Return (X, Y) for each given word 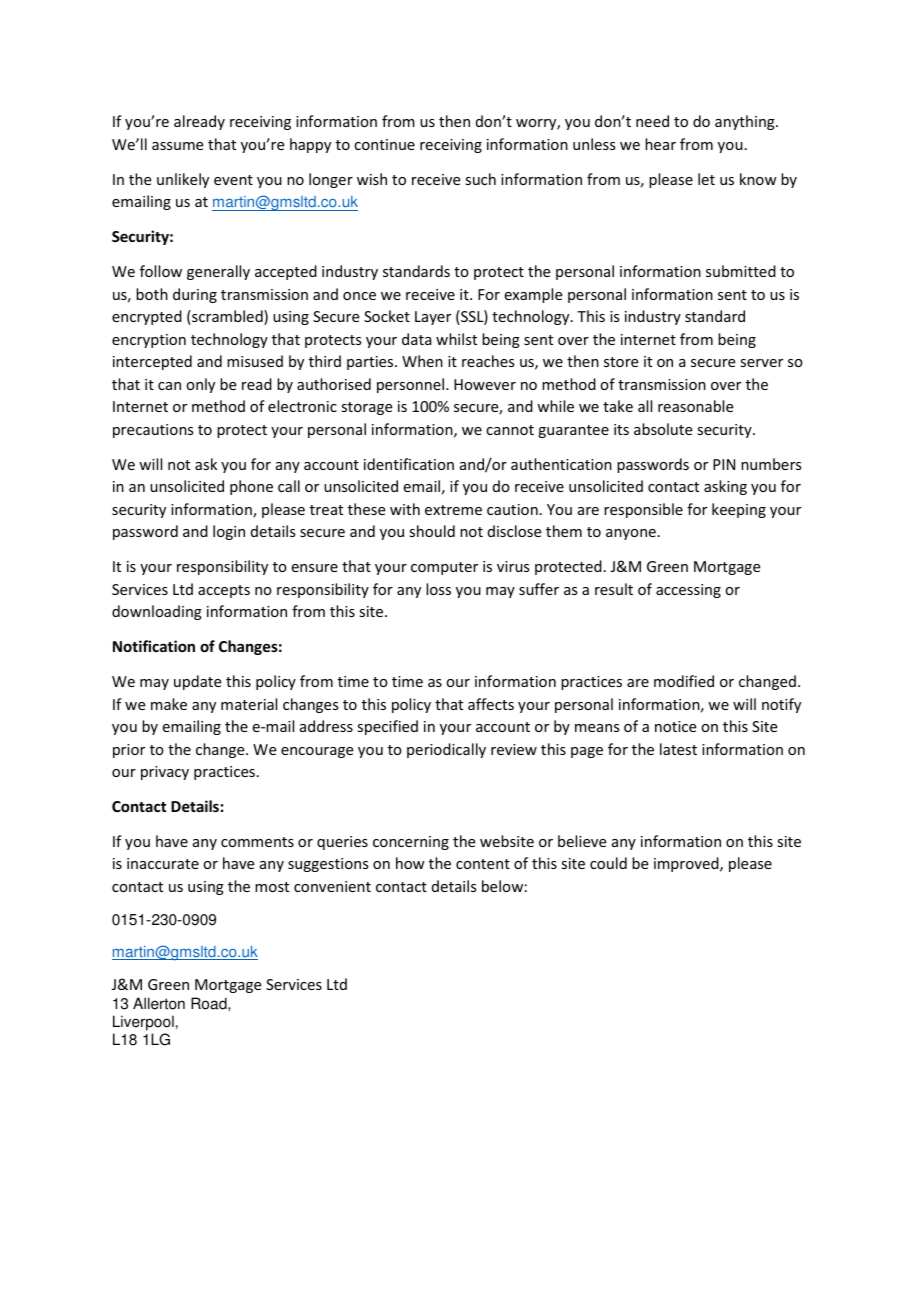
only (200, 385)
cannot (510, 430)
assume (177, 146)
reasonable (695, 406)
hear (660, 144)
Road (210, 1003)
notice (675, 726)
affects (491, 704)
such (480, 179)
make (169, 704)
